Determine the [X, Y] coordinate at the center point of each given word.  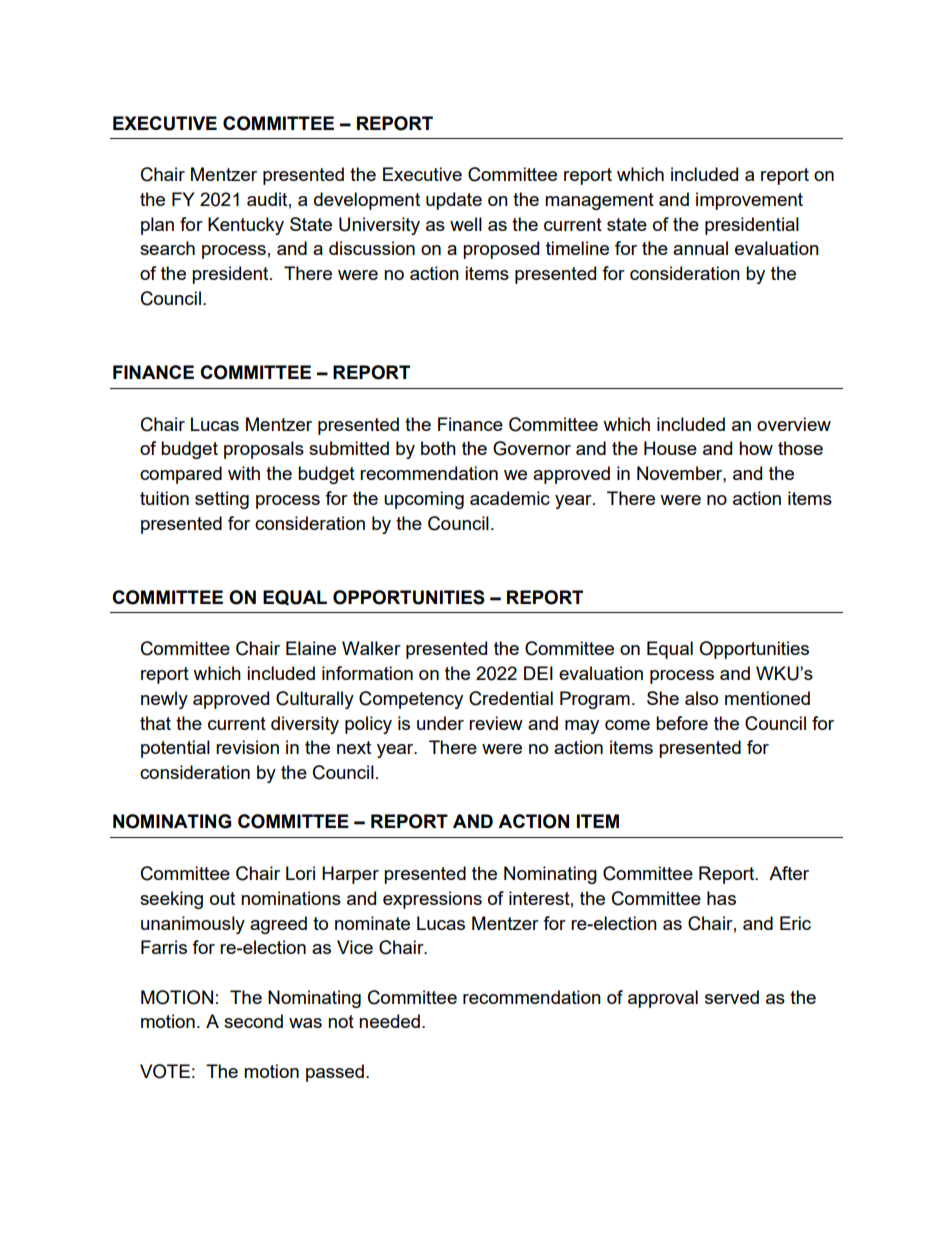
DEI [538, 673]
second [253, 1021]
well [466, 224]
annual [700, 248]
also [701, 698]
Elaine [311, 648]
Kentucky [246, 226]
